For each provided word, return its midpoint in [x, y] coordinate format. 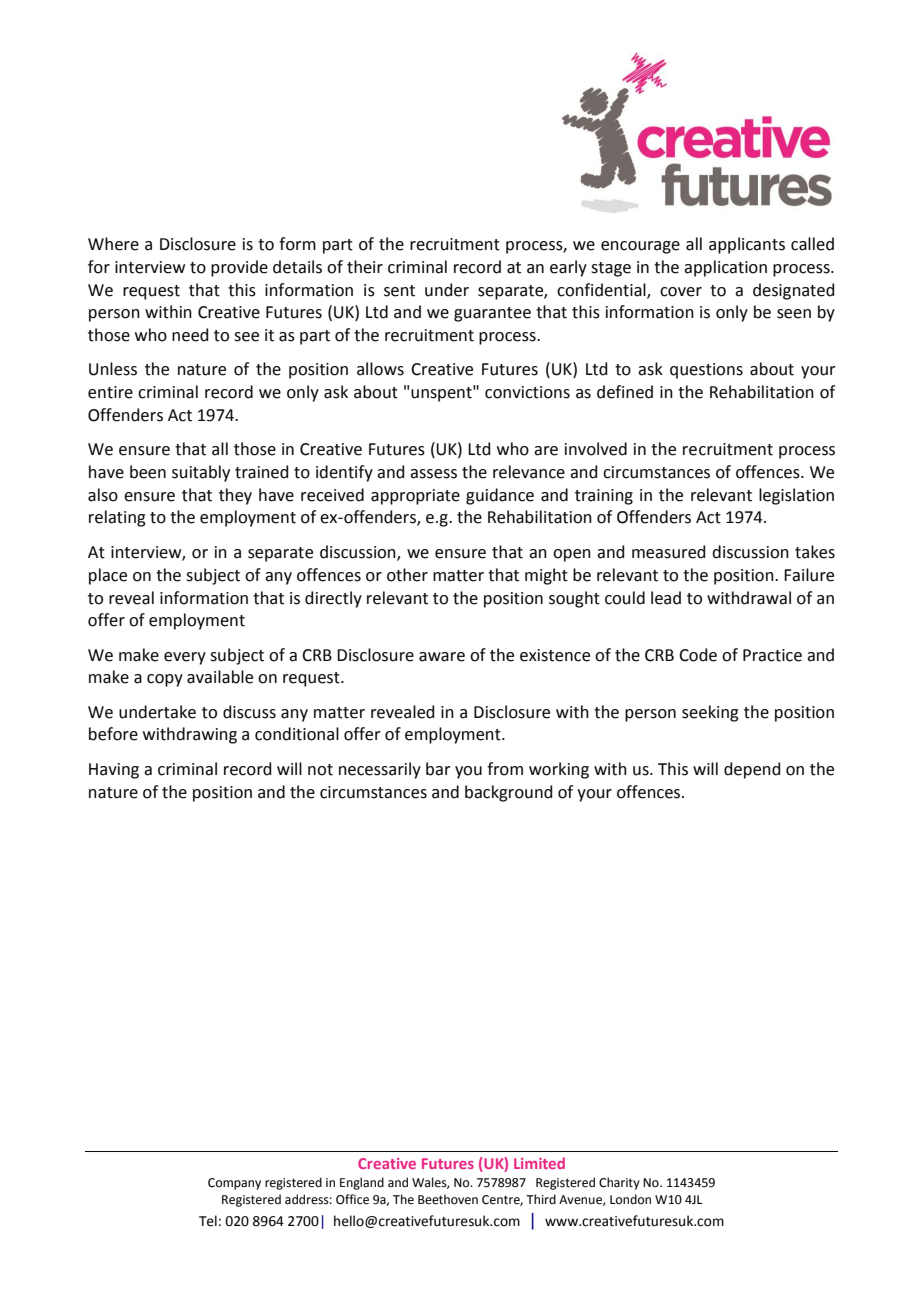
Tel [208, 1221]
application [725, 268]
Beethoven [448, 1199]
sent [399, 291]
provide [239, 268]
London [630, 1199]
